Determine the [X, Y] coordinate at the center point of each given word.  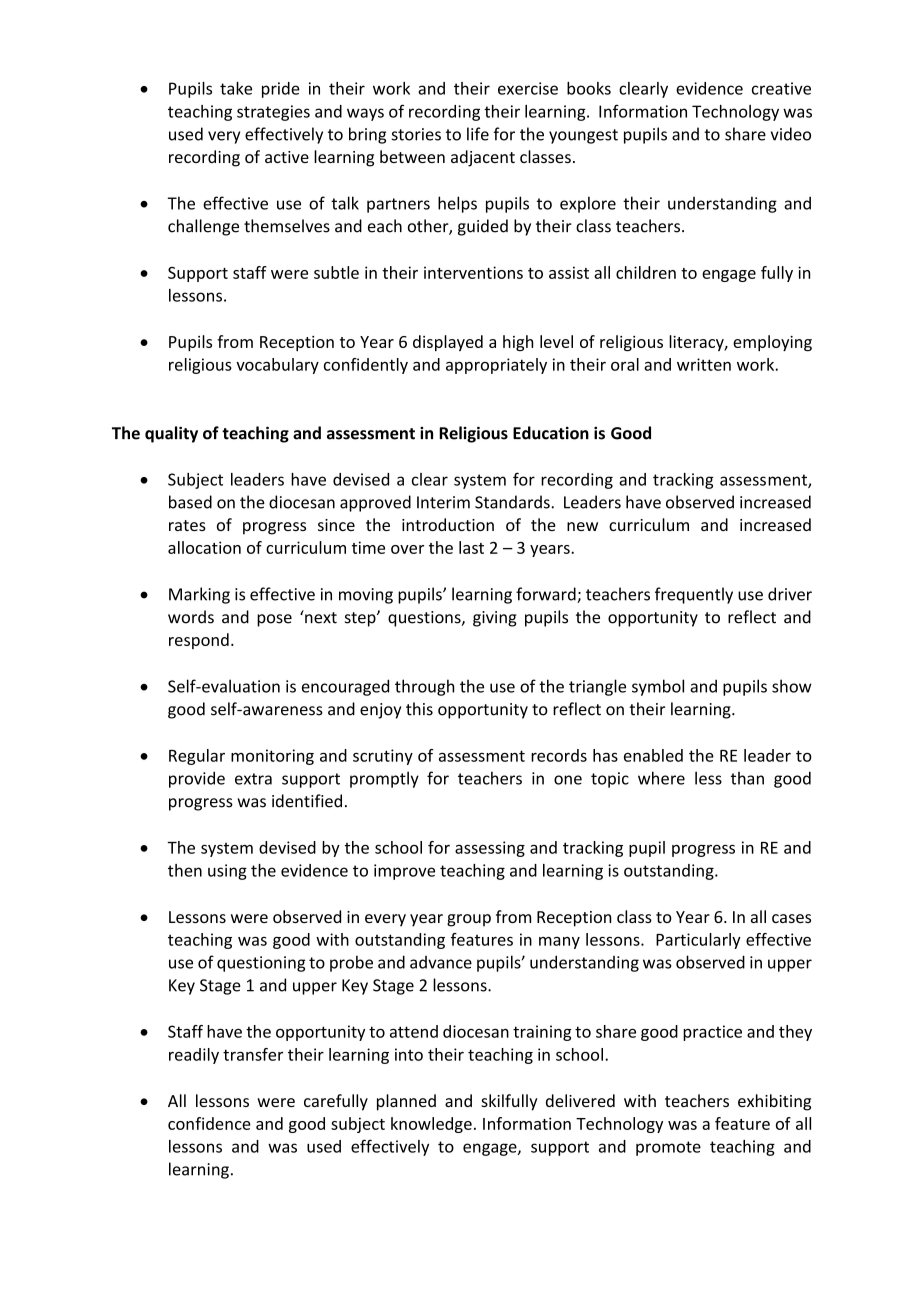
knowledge [431, 1125]
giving [495, 619]
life [478, 134]
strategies [273, 113]
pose [274, 620]
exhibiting [774, 1102]
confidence [209, 1123]
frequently [694, 595]
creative [781, 88]
